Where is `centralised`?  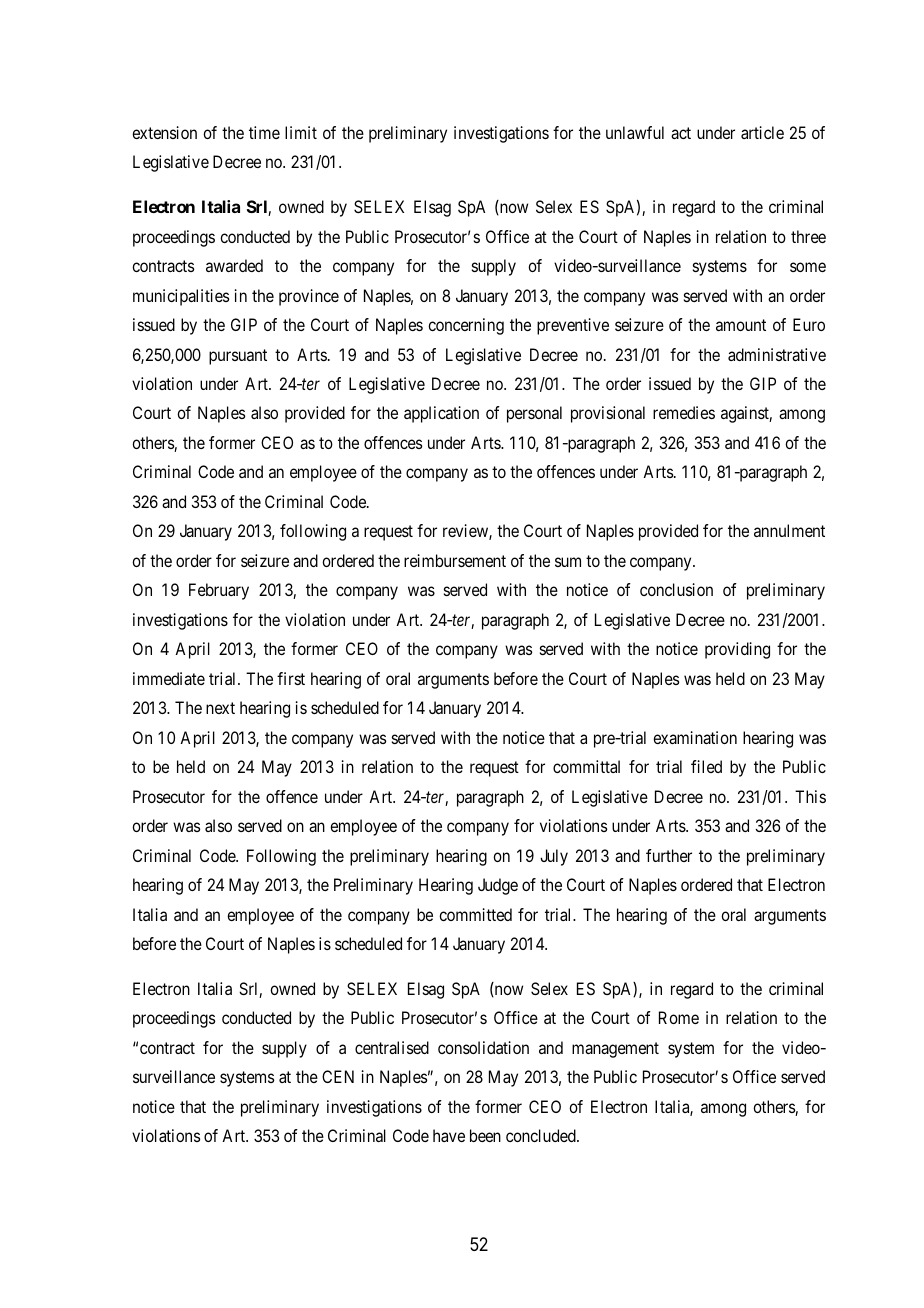 centralised is located at coordinates (392, 1047).
